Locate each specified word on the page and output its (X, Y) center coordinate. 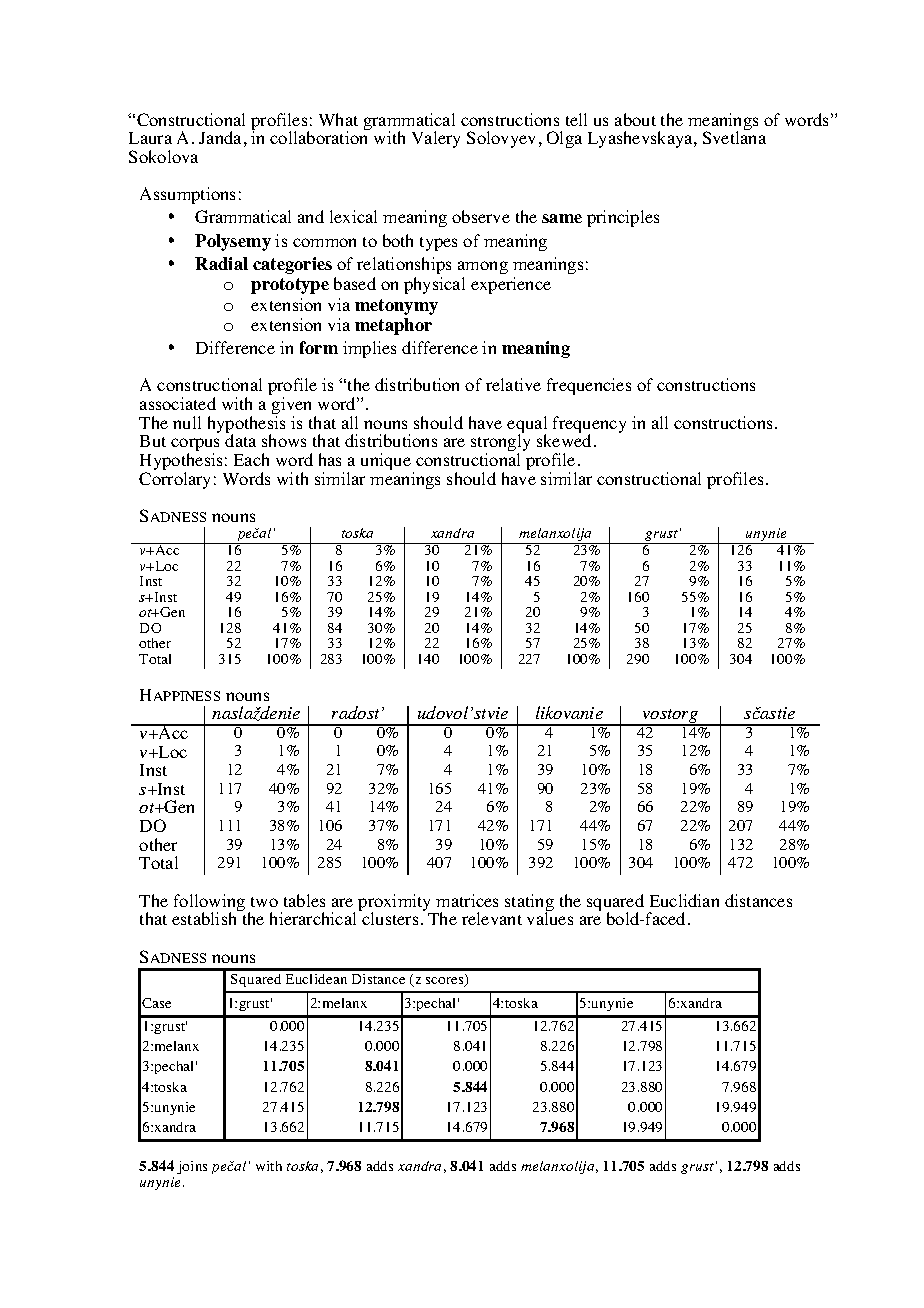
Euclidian (684, 900)
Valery (436, 139)
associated (178, 403)
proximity (396, 904)
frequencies (589, 386)
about (635, 119)
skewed (566, 440)
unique (387, 463)
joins (192, 1167)
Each (251, 459)
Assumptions (187, 195)
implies (369, 349)
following (209, 904)
